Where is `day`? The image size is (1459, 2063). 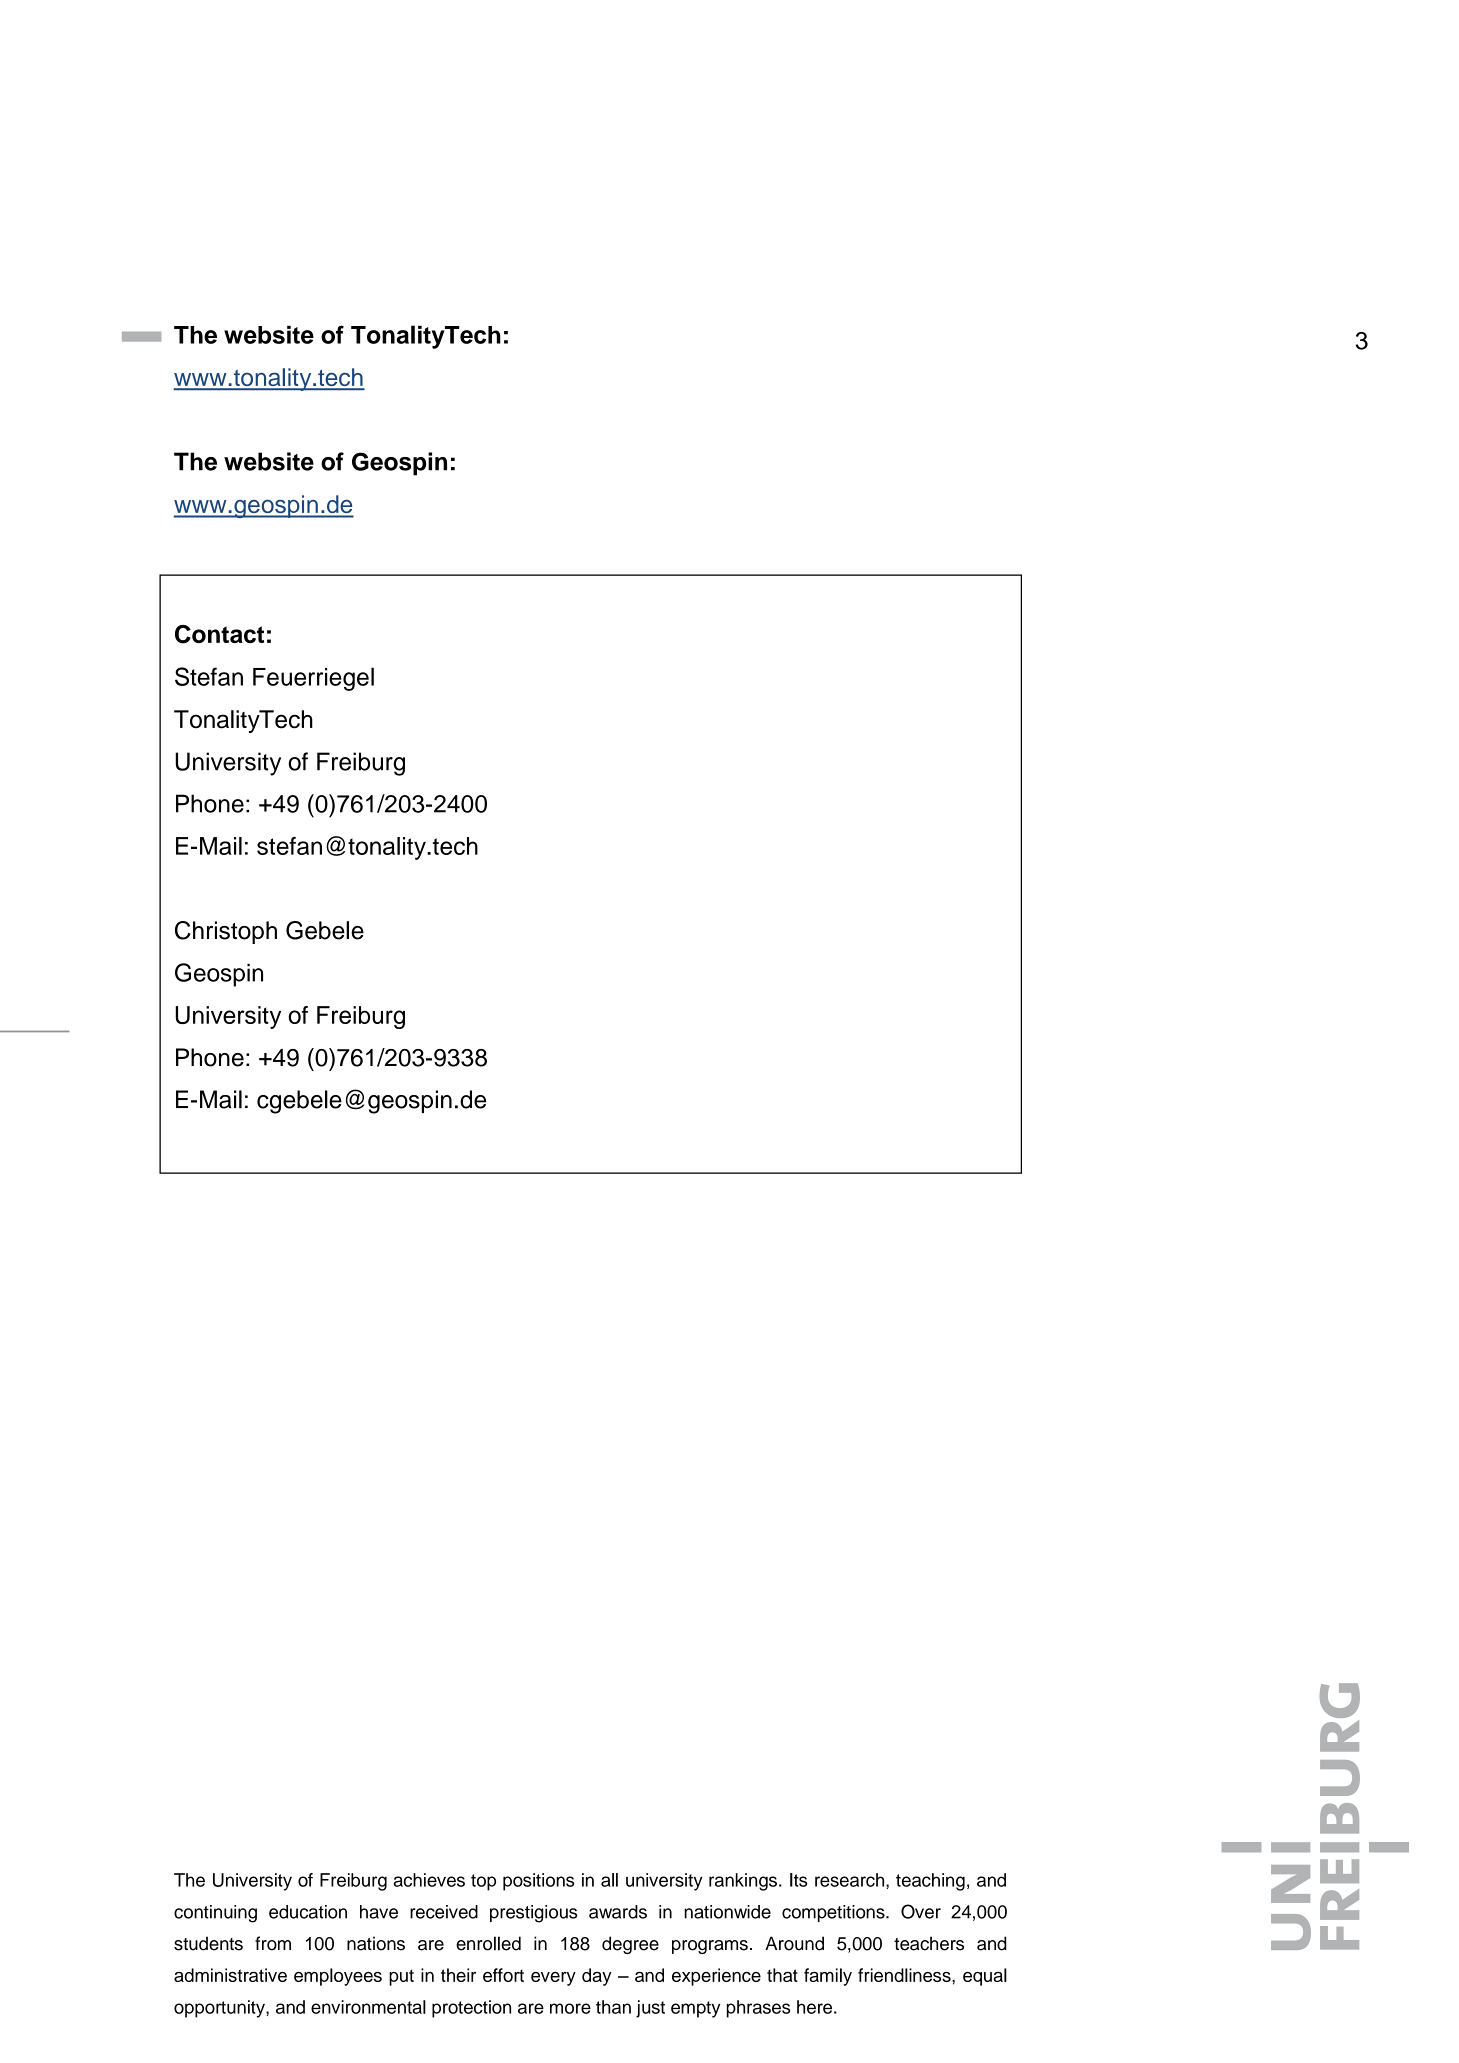 day is located at coordinates (597, 1977).
